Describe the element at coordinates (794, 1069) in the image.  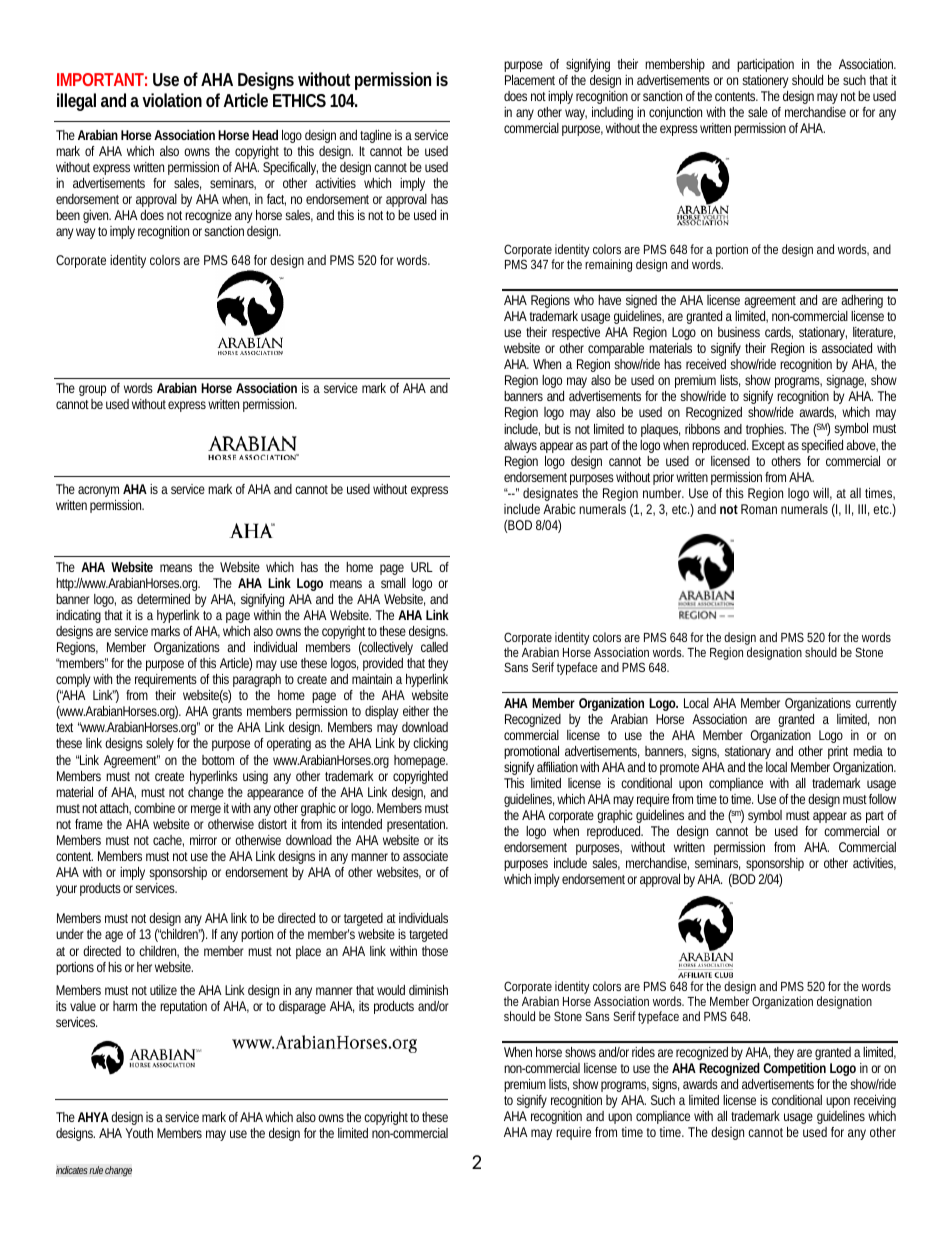
I see `Competition` at that location.
